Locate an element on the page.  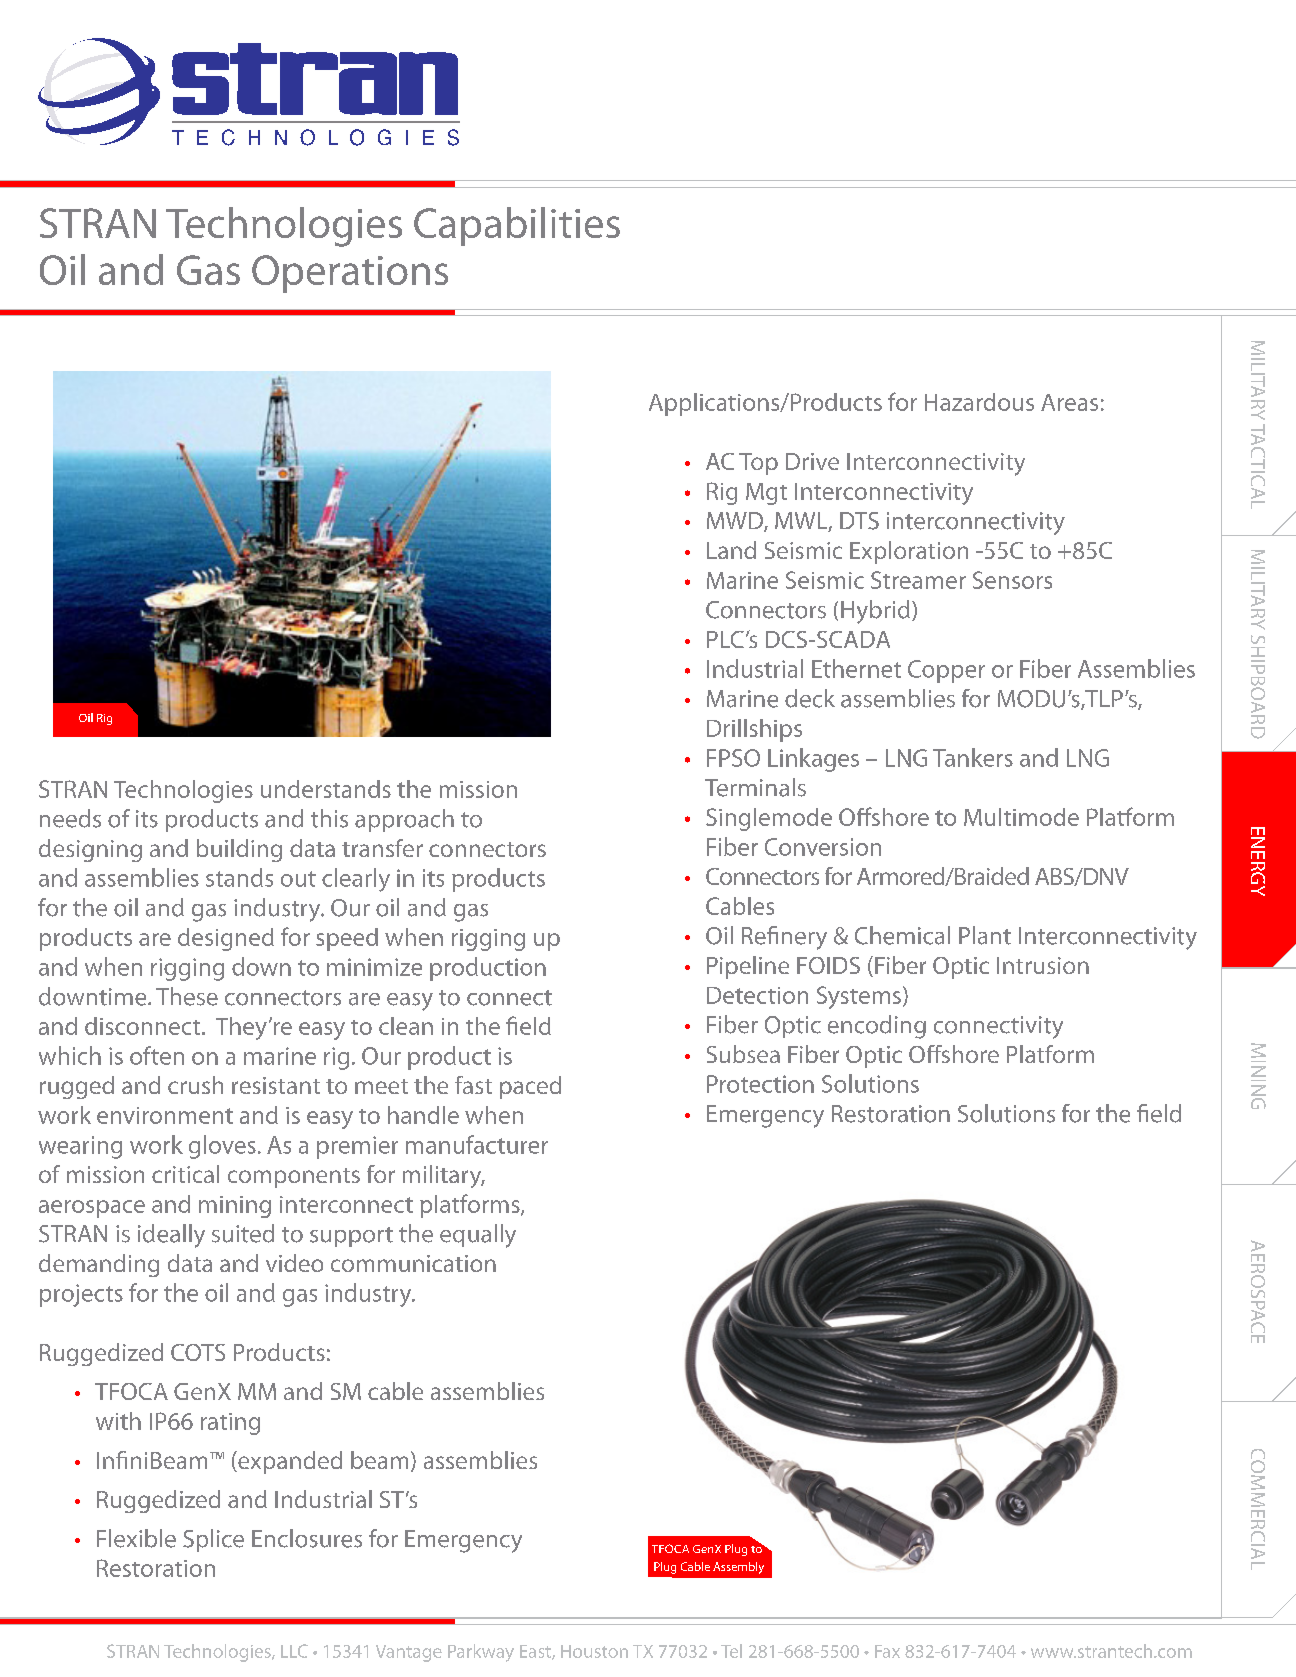
Splice is located at coordinates (213, 1540).
